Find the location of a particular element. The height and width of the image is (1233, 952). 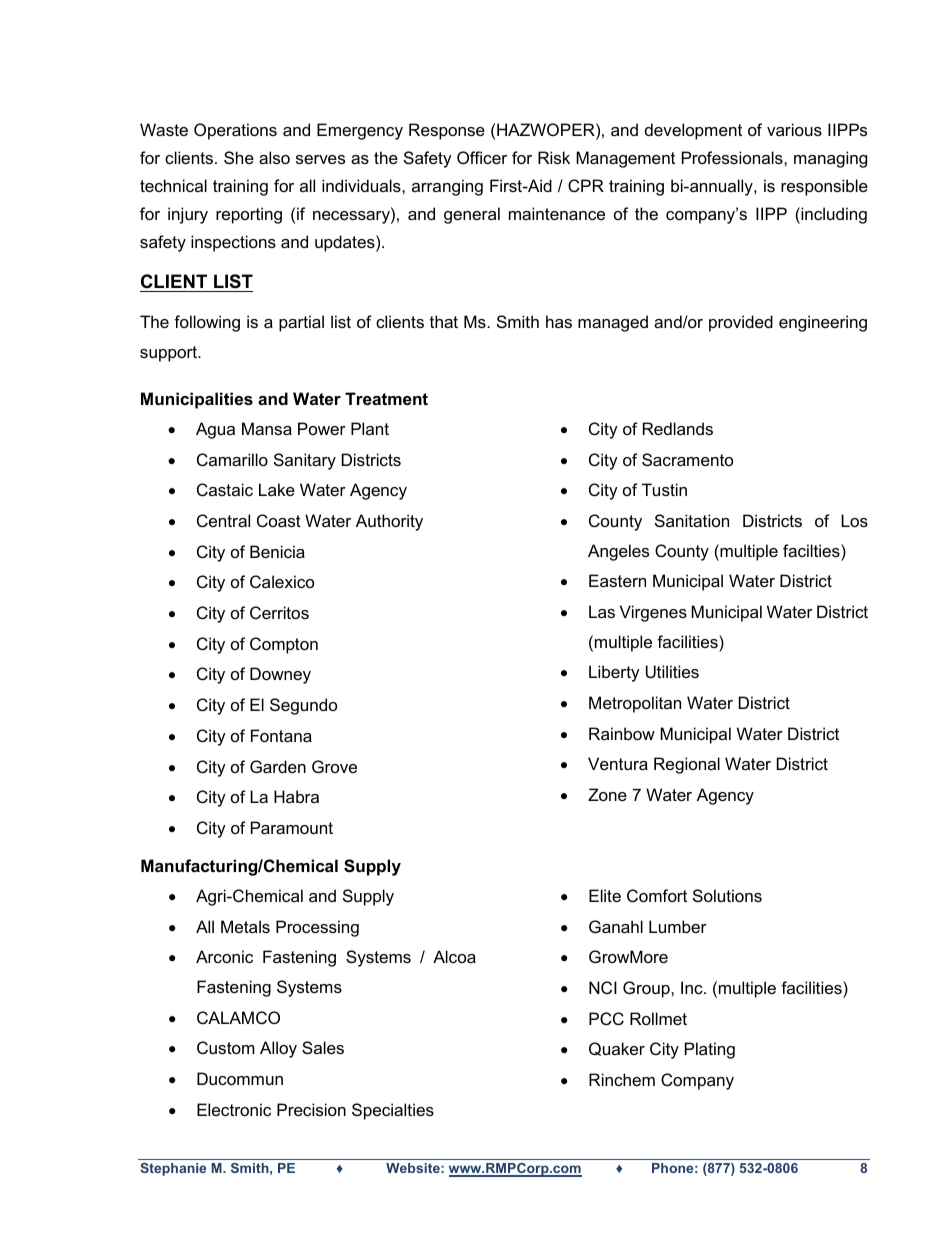

She is located at coordinates (239, 157).
